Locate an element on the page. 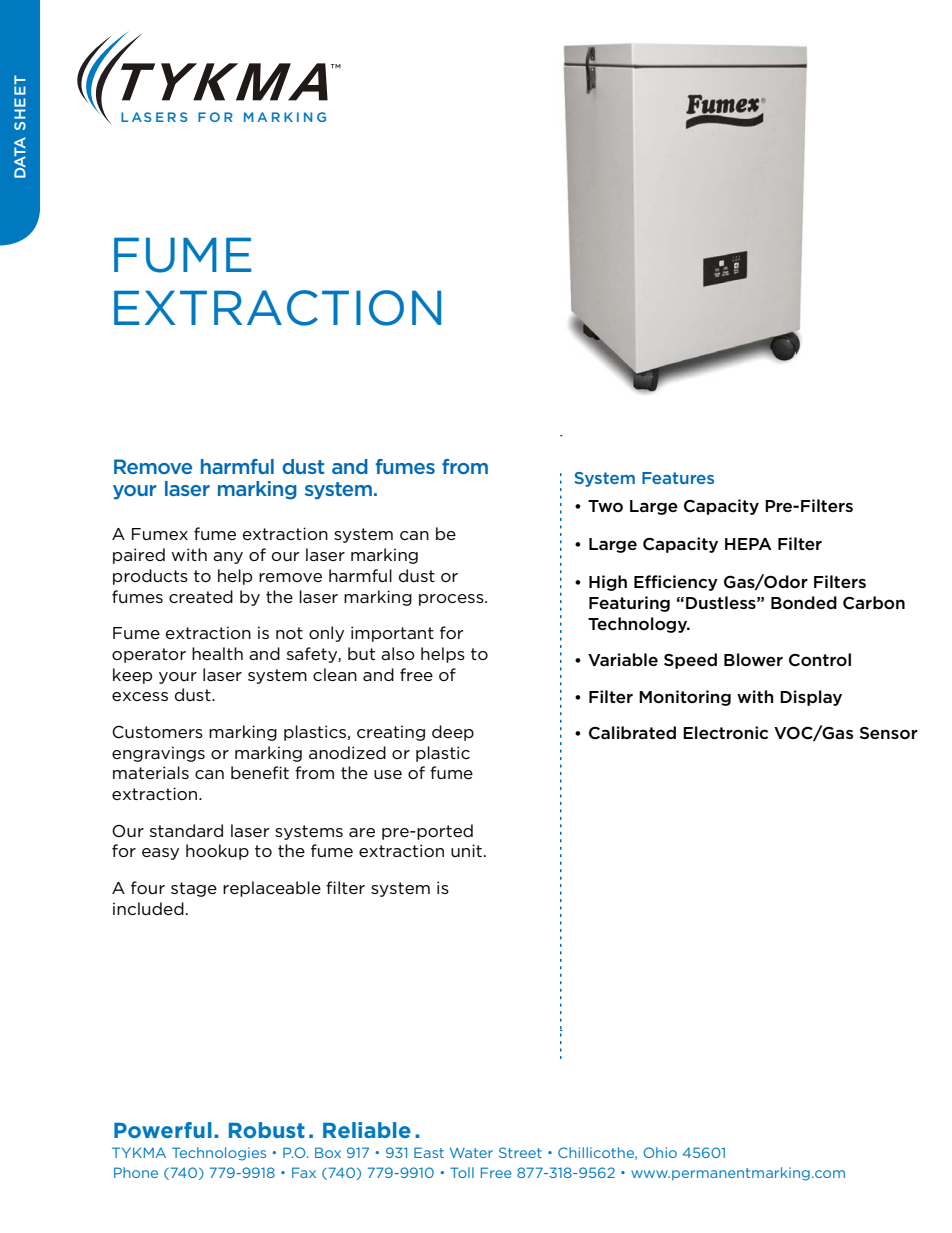 The height and width of the document is (1233, 952). replaceable is located at coordinates (272, 889).
